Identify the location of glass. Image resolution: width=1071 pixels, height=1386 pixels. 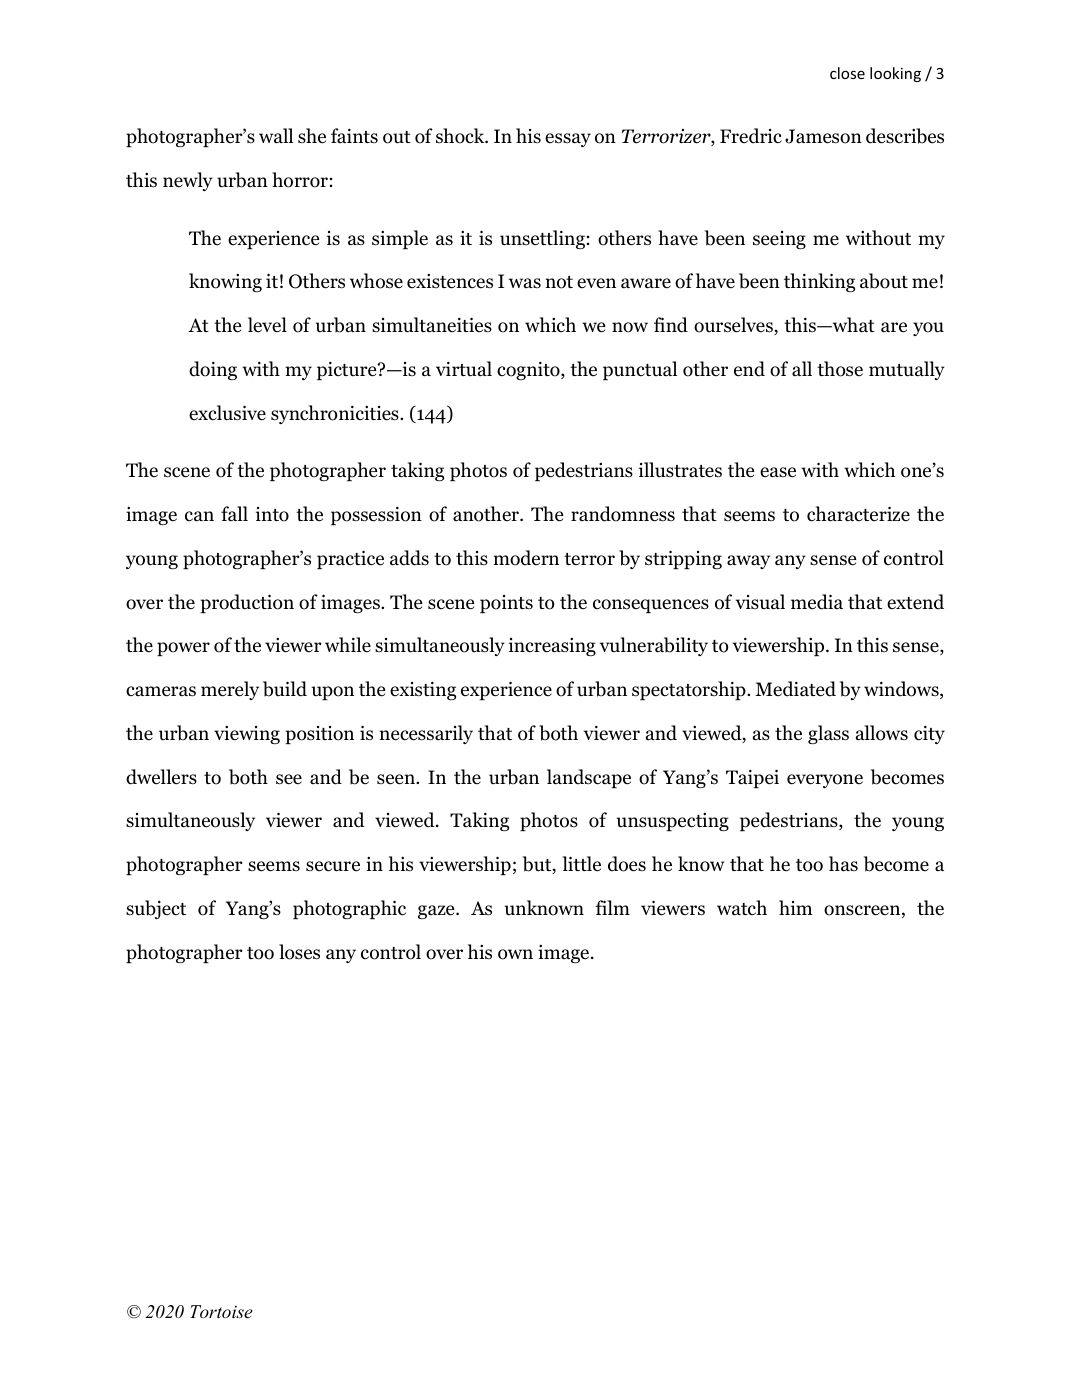
(828, 734).
